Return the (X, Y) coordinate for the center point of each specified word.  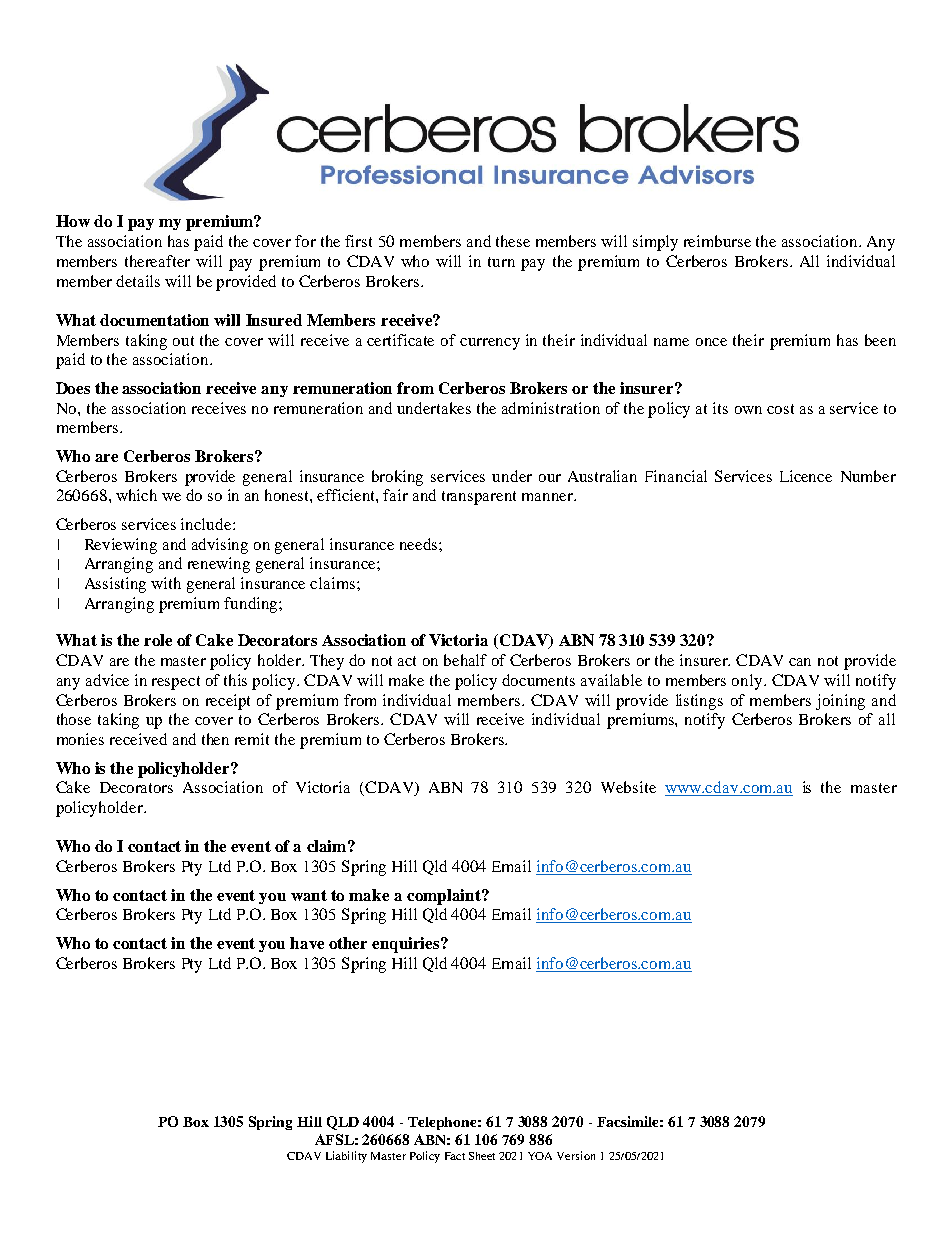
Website (628, 787)
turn (501, 262)
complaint (445, 897)
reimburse (717, 241)
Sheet (482, 1156)
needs (420, 544)
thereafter (157, 261)
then (215, 739)
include (207, 524)
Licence (806, 476)
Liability (346, 1157)
